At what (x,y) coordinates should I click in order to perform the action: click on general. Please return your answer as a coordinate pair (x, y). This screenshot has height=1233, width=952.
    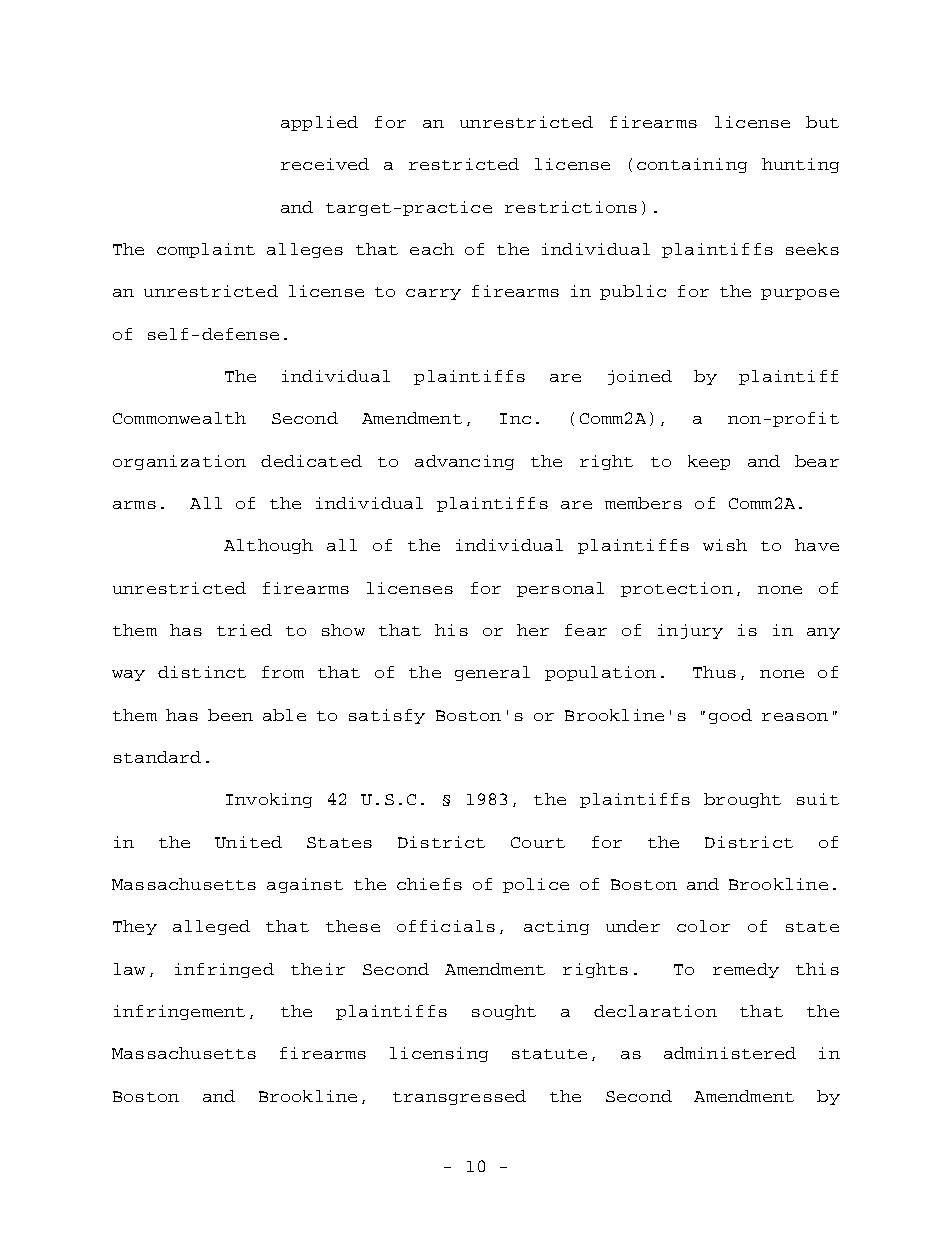
    Looking at the image, I should click on (492, 673).
